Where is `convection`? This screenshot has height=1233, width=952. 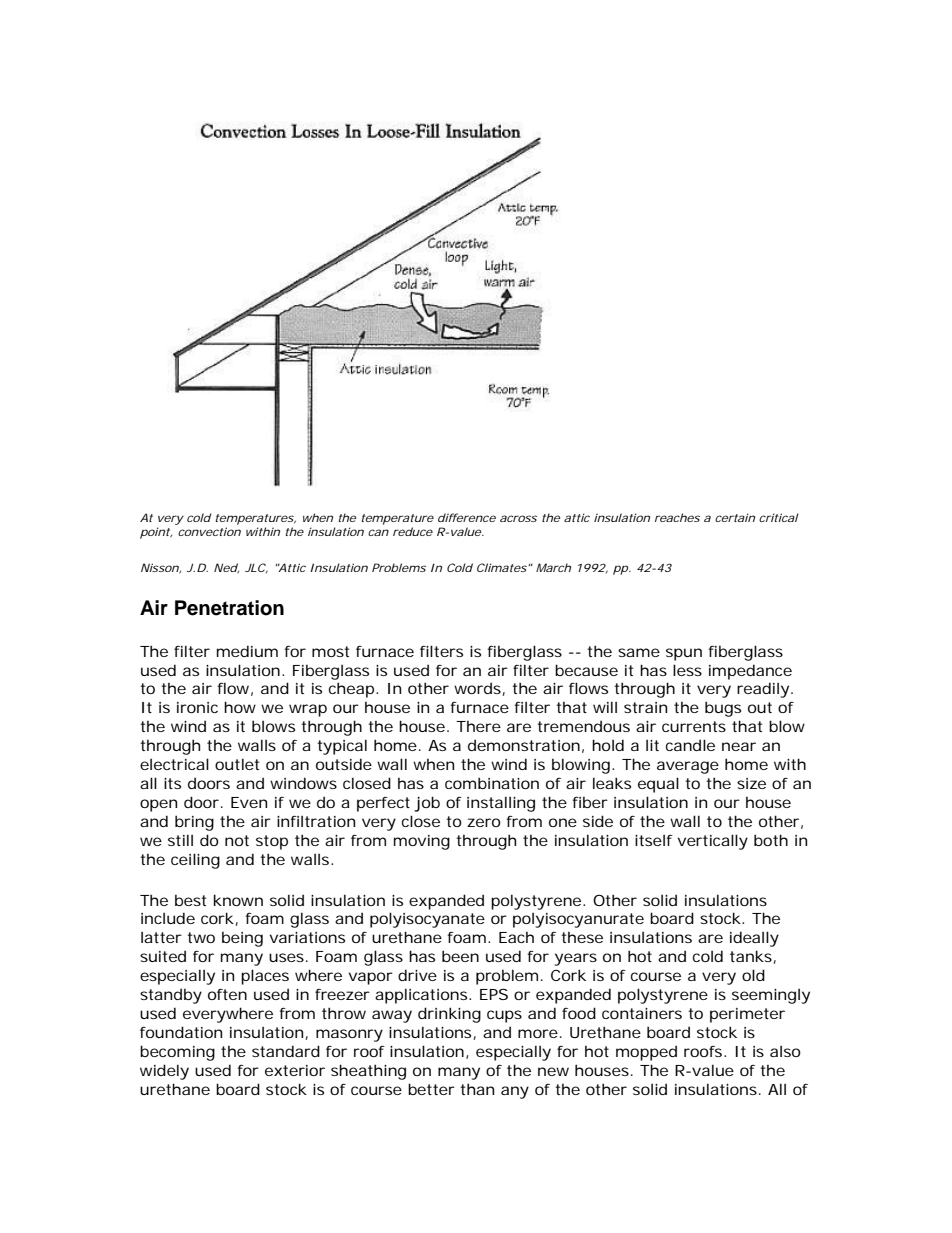
convection is located at coordinates (209, 531).
